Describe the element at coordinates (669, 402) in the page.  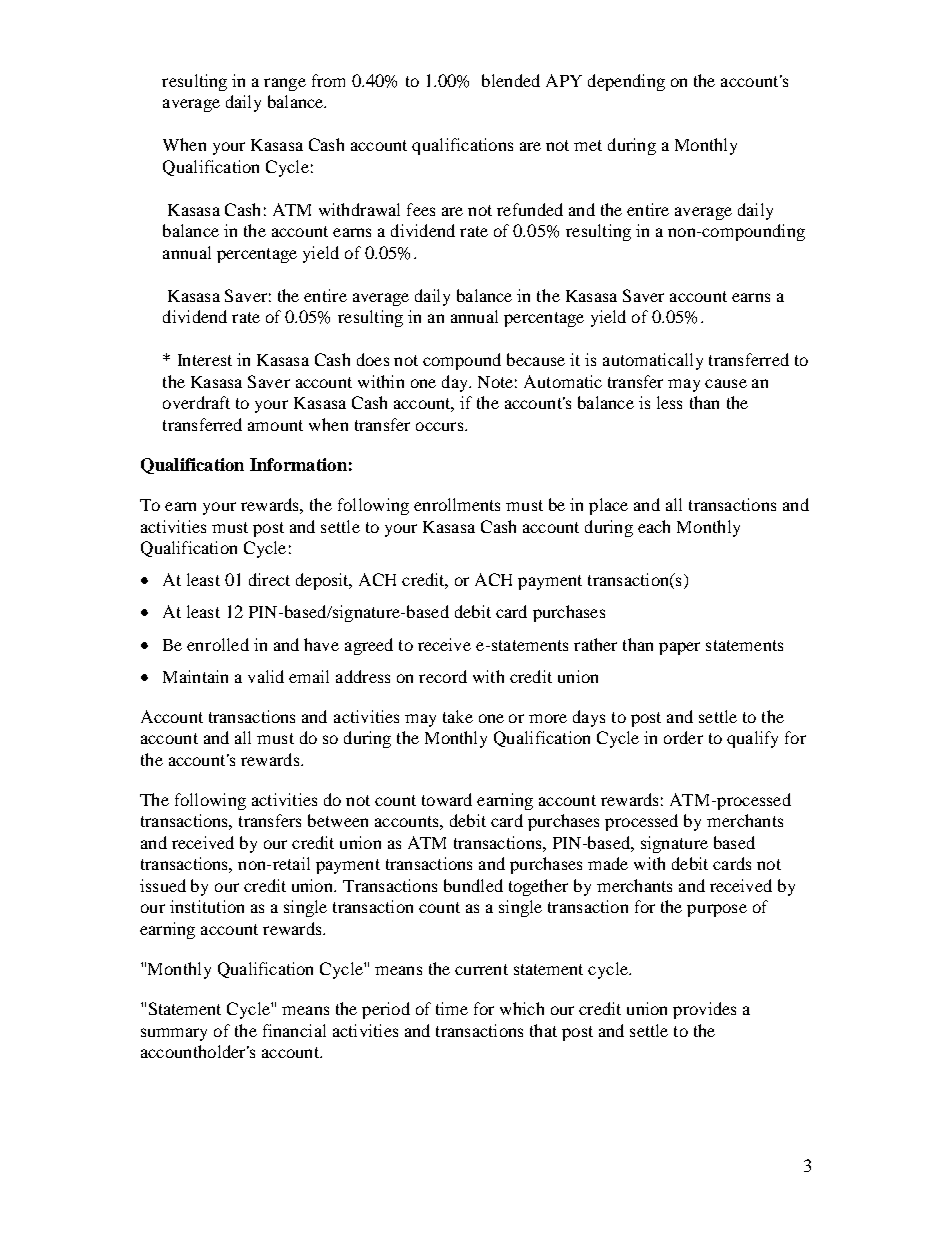
I see `less` at that location.
